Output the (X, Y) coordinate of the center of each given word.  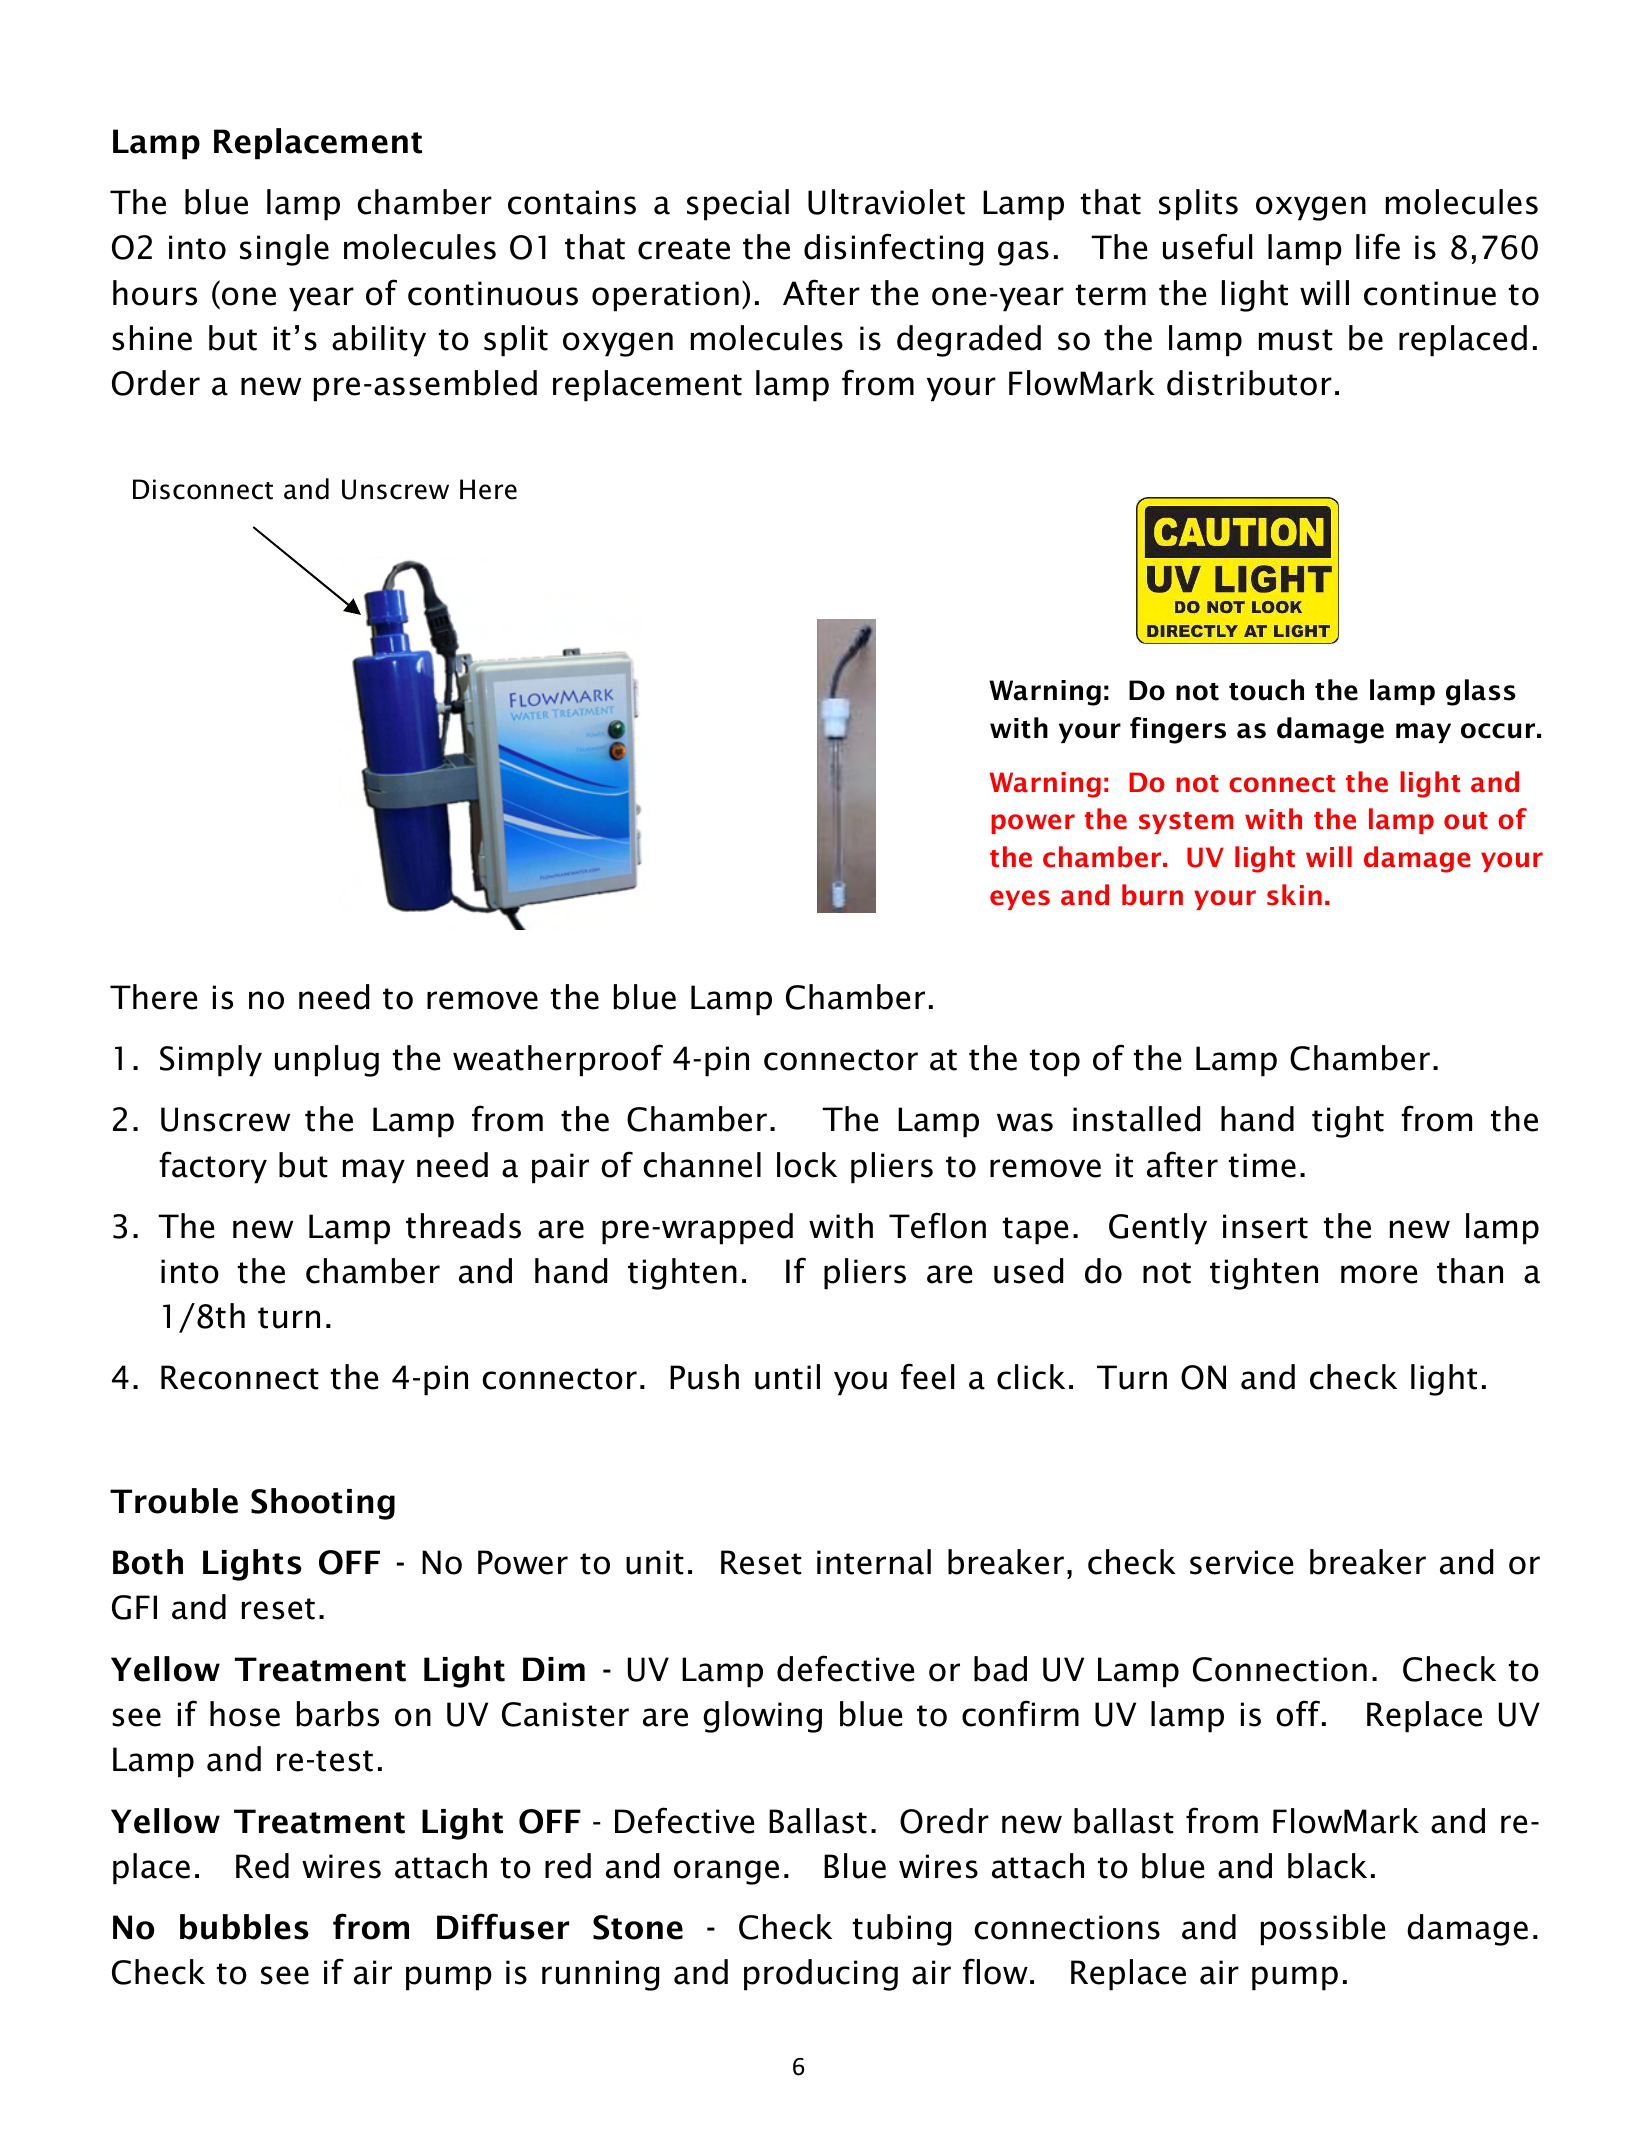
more (1379, 1274)
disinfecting (893, 249)
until (787, 1377)
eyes (1020, 900)
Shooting (323, 1504)
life (1378, 246)
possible (1323, 1930)
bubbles (244, 1927)
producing (821, 1975)
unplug (327, 1061)
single (284, 250)
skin (1294, 895)
